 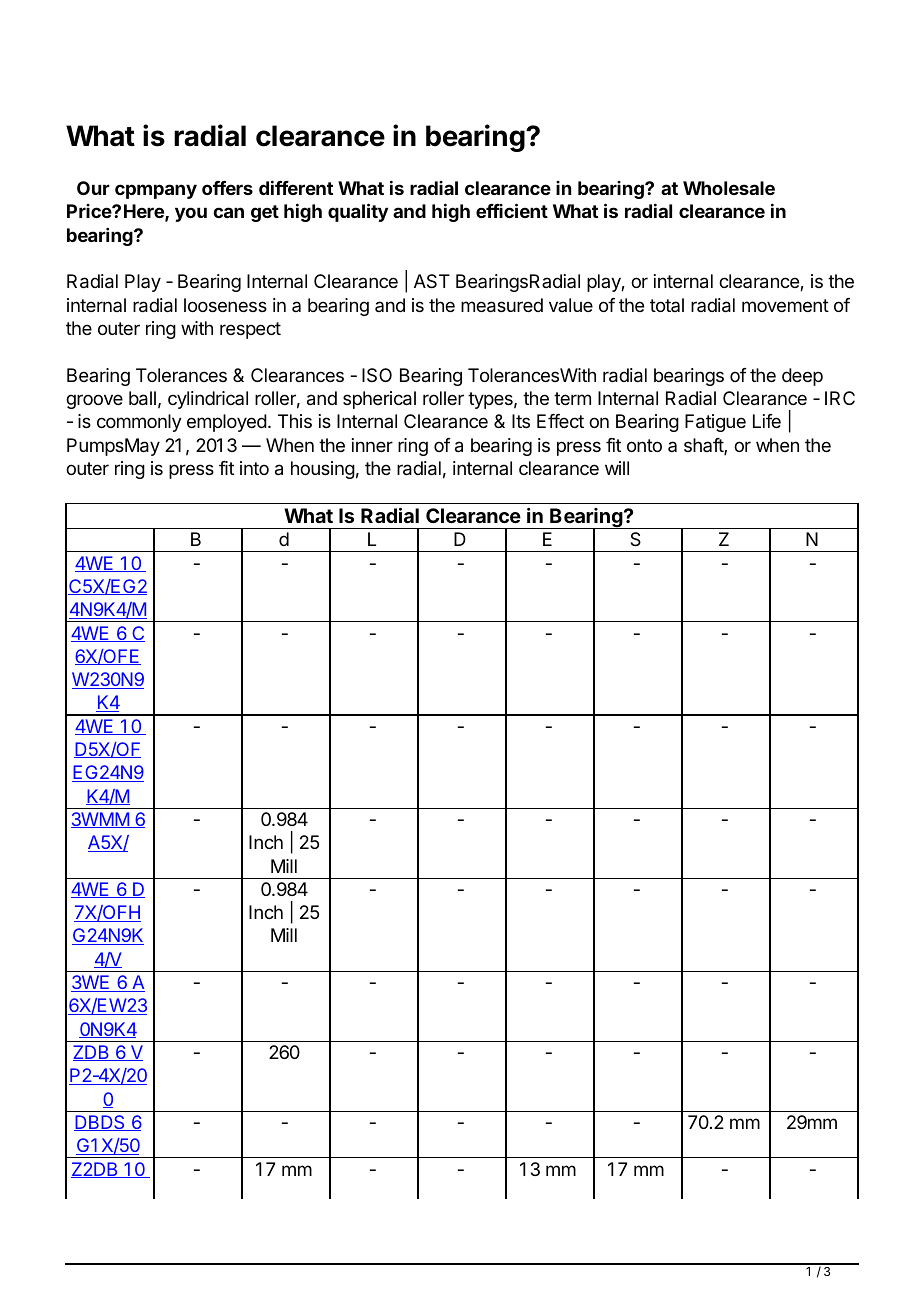 I want to click on inner, so click(x=372, y=445).
